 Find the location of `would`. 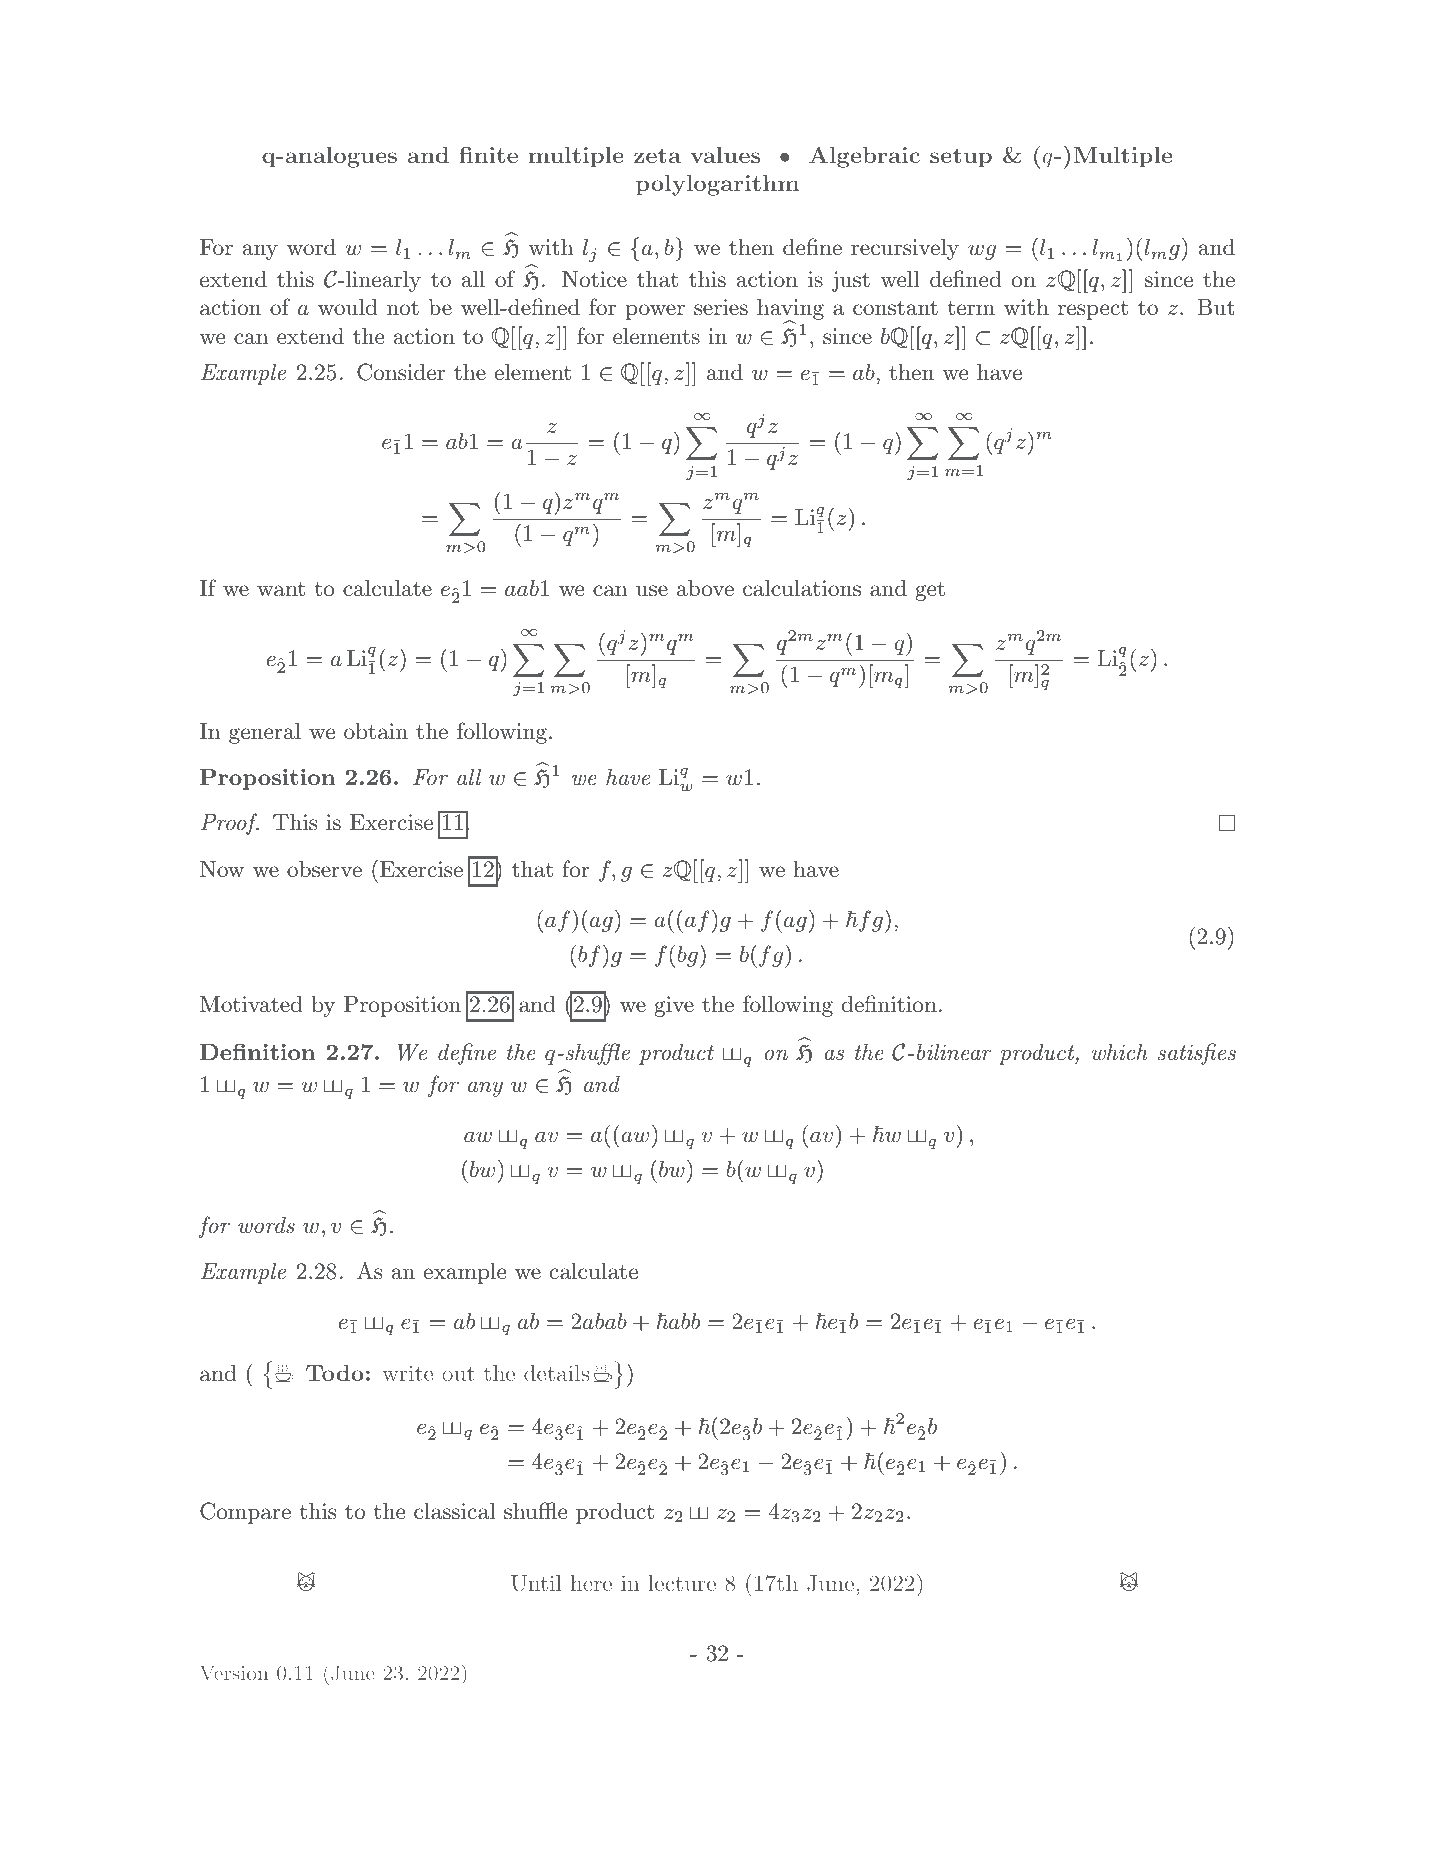

would is located at coordinates (348, 307).
